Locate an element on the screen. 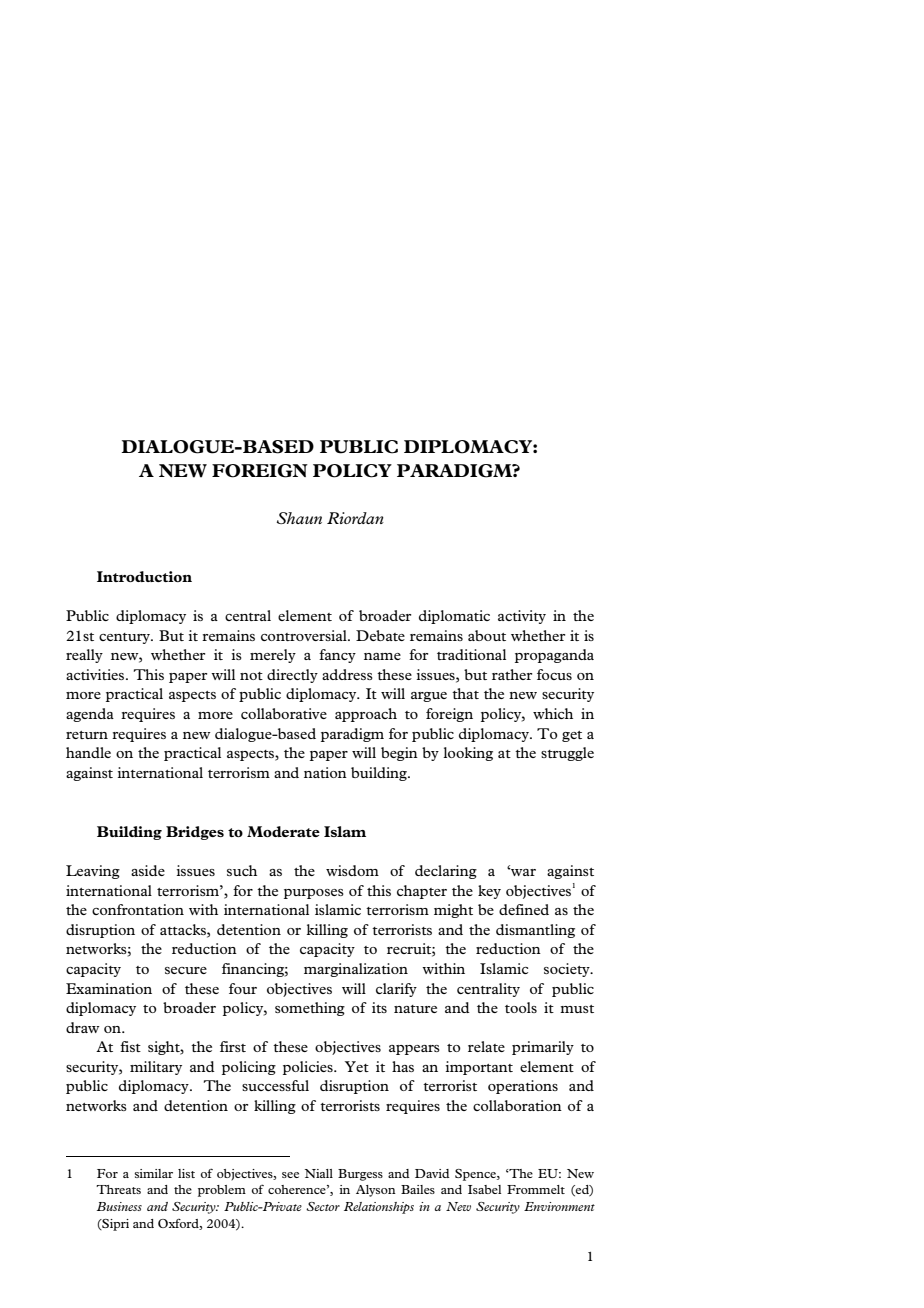 Image resolution: width=924 pixels, height=1308 pixels. tools is located at coordinates (521, 1007).
